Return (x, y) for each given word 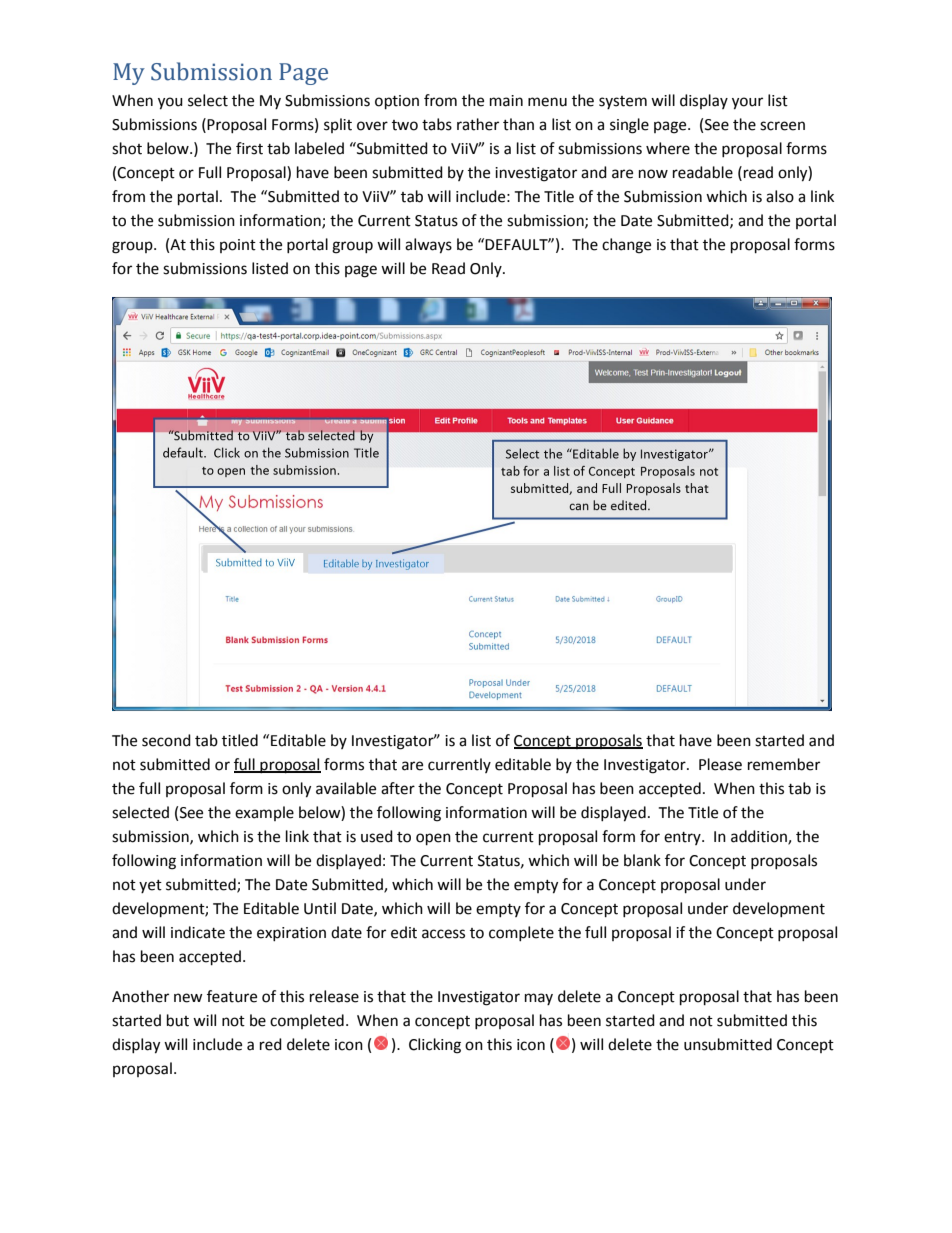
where (668, 148)
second (166, 740)
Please (720, 764)
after (398, 788)
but (178, 1020)
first (249, 148)
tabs (437, 124)
